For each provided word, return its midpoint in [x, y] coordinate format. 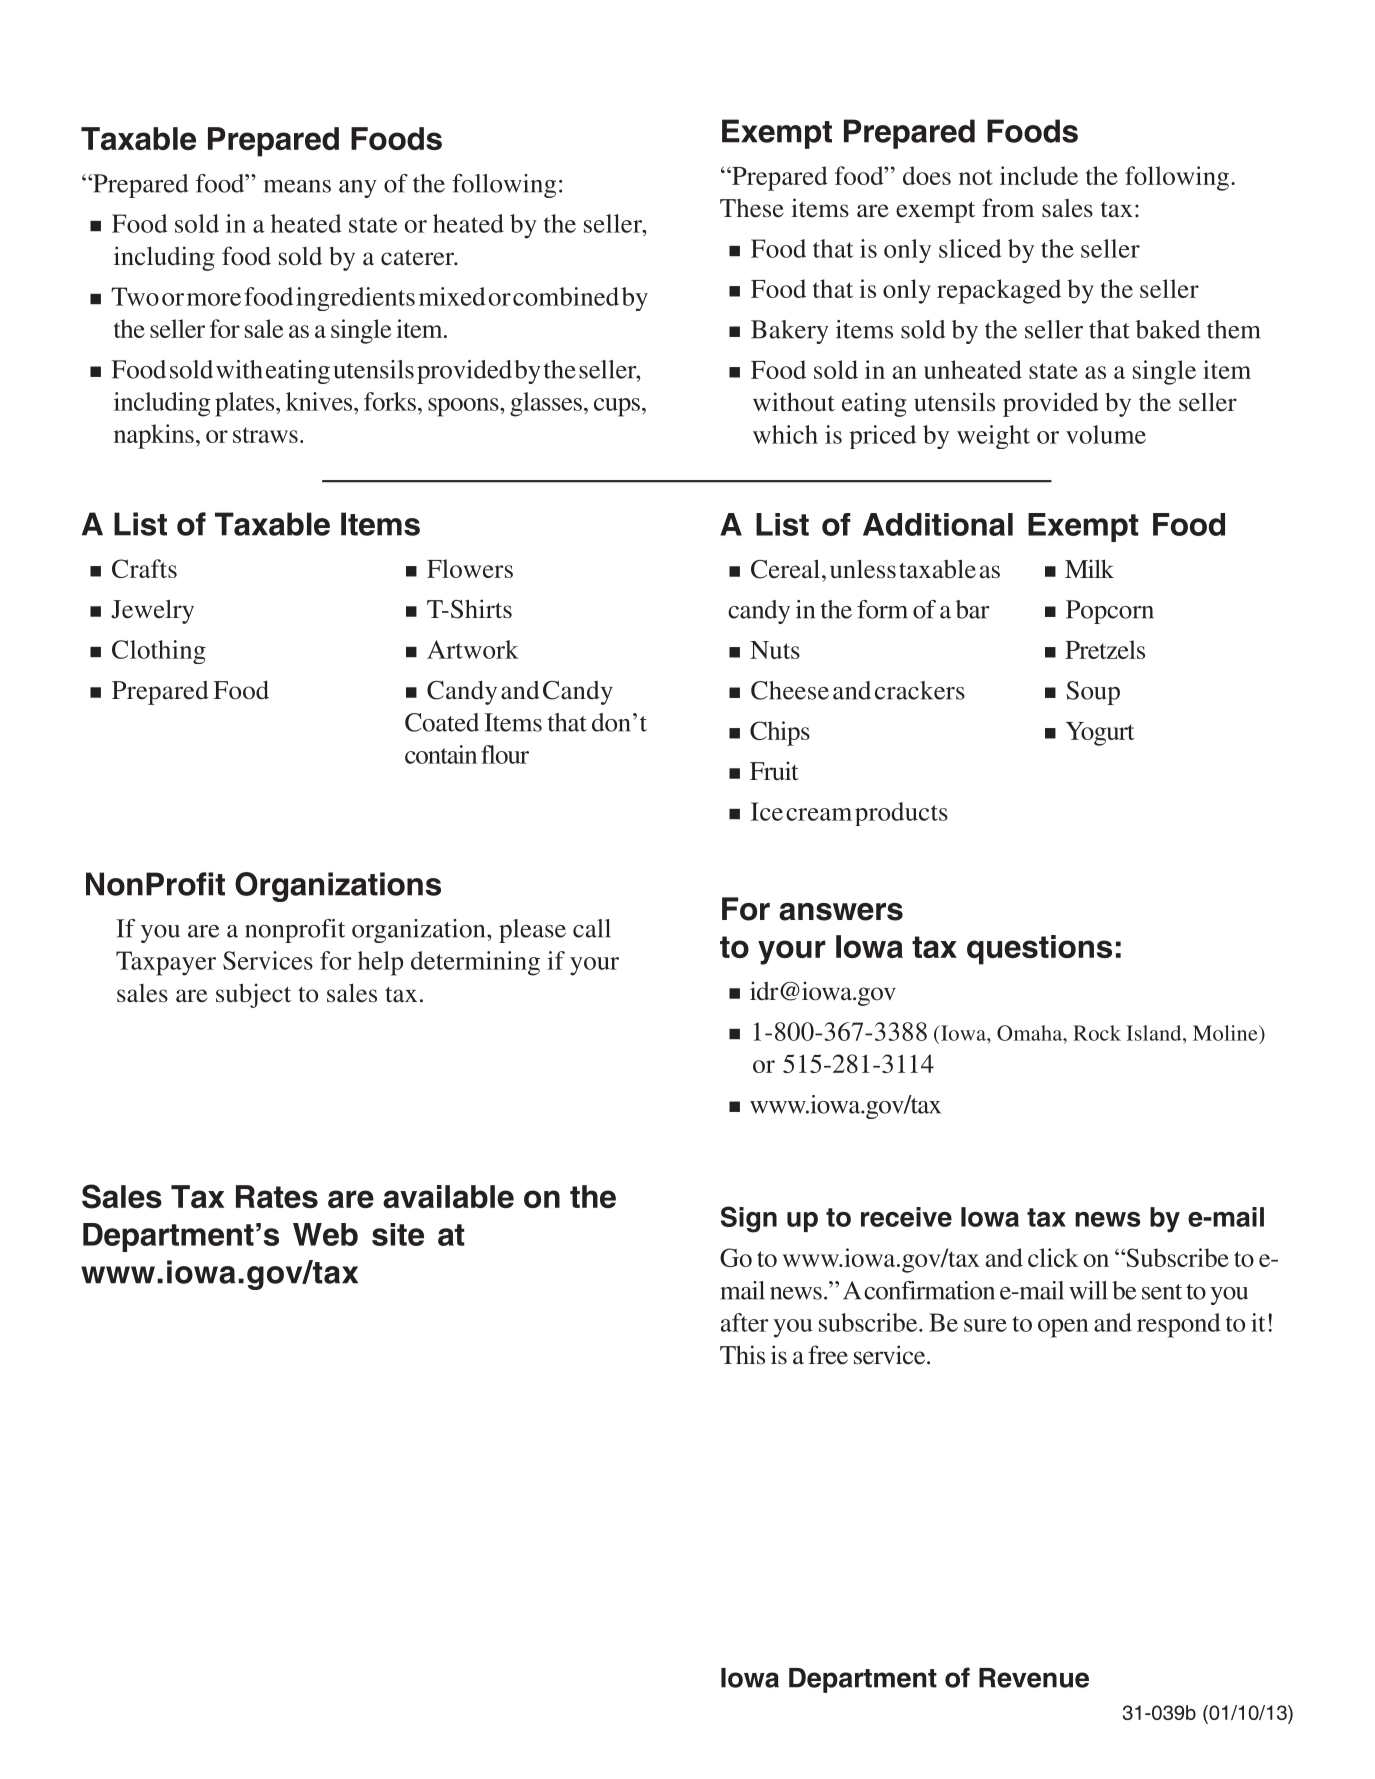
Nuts [775, 650]
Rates [277, 1196]
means [297, 186]
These [752, 208]
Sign [749, 1219]
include [1039, 175]
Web [325, 1234]
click [1053, 1257]
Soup [1093, 693]
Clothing [159, 652]
